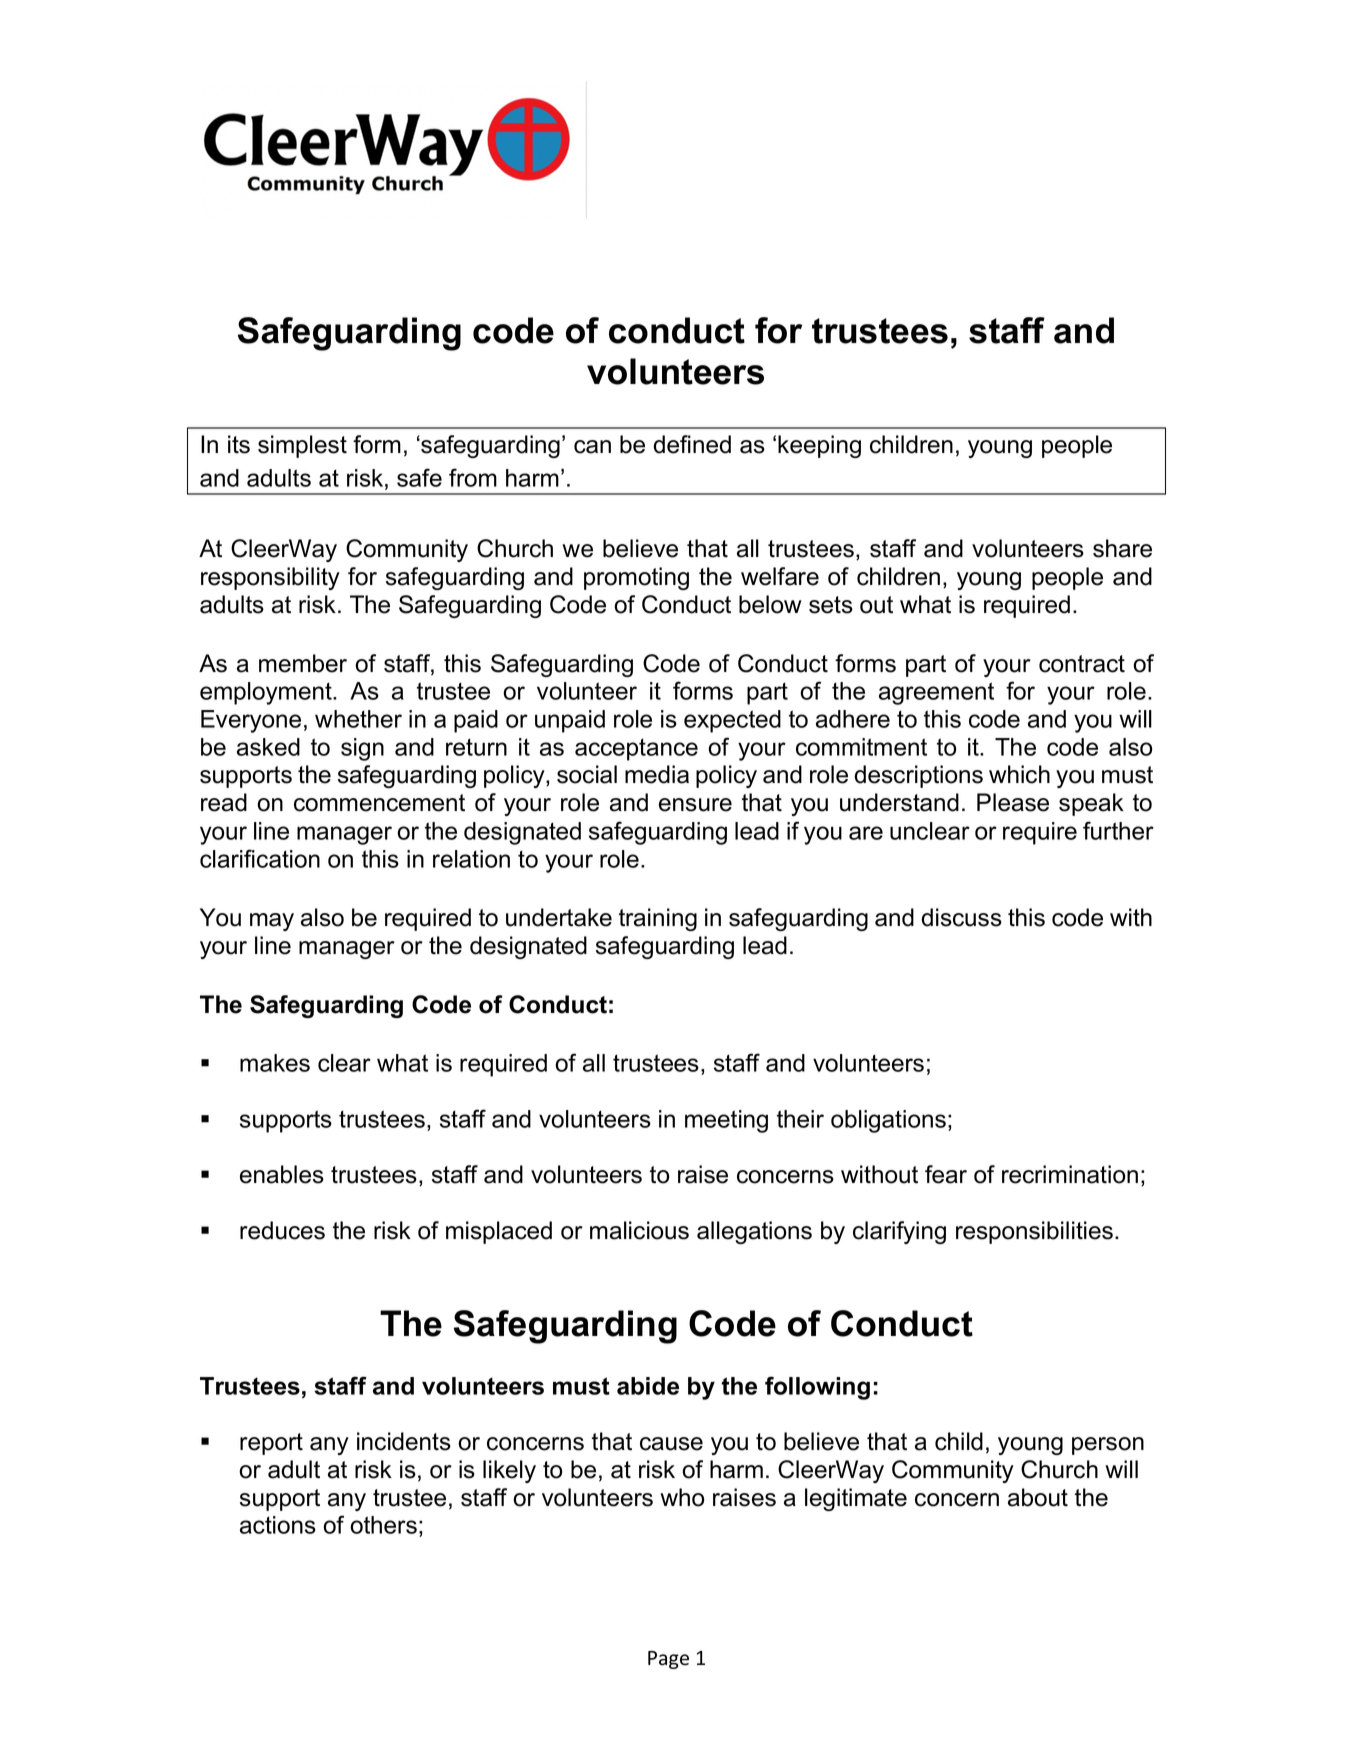  What do you see at coordinates (302, 446) in the image?
I see `simplest` at bounding box center [302, 446].
